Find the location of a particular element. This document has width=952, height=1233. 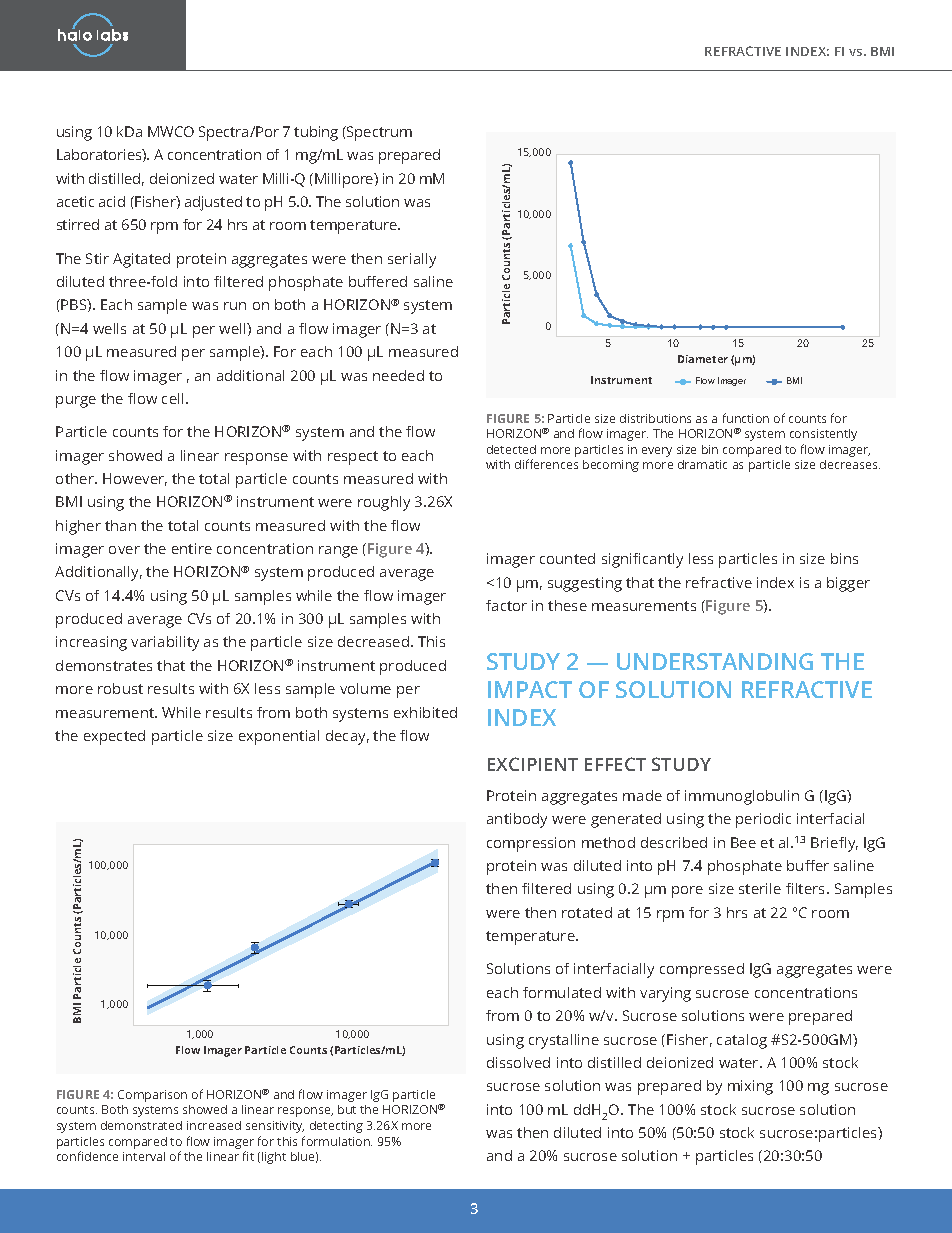

demonstrated is located at coordinates (141, 1125).
